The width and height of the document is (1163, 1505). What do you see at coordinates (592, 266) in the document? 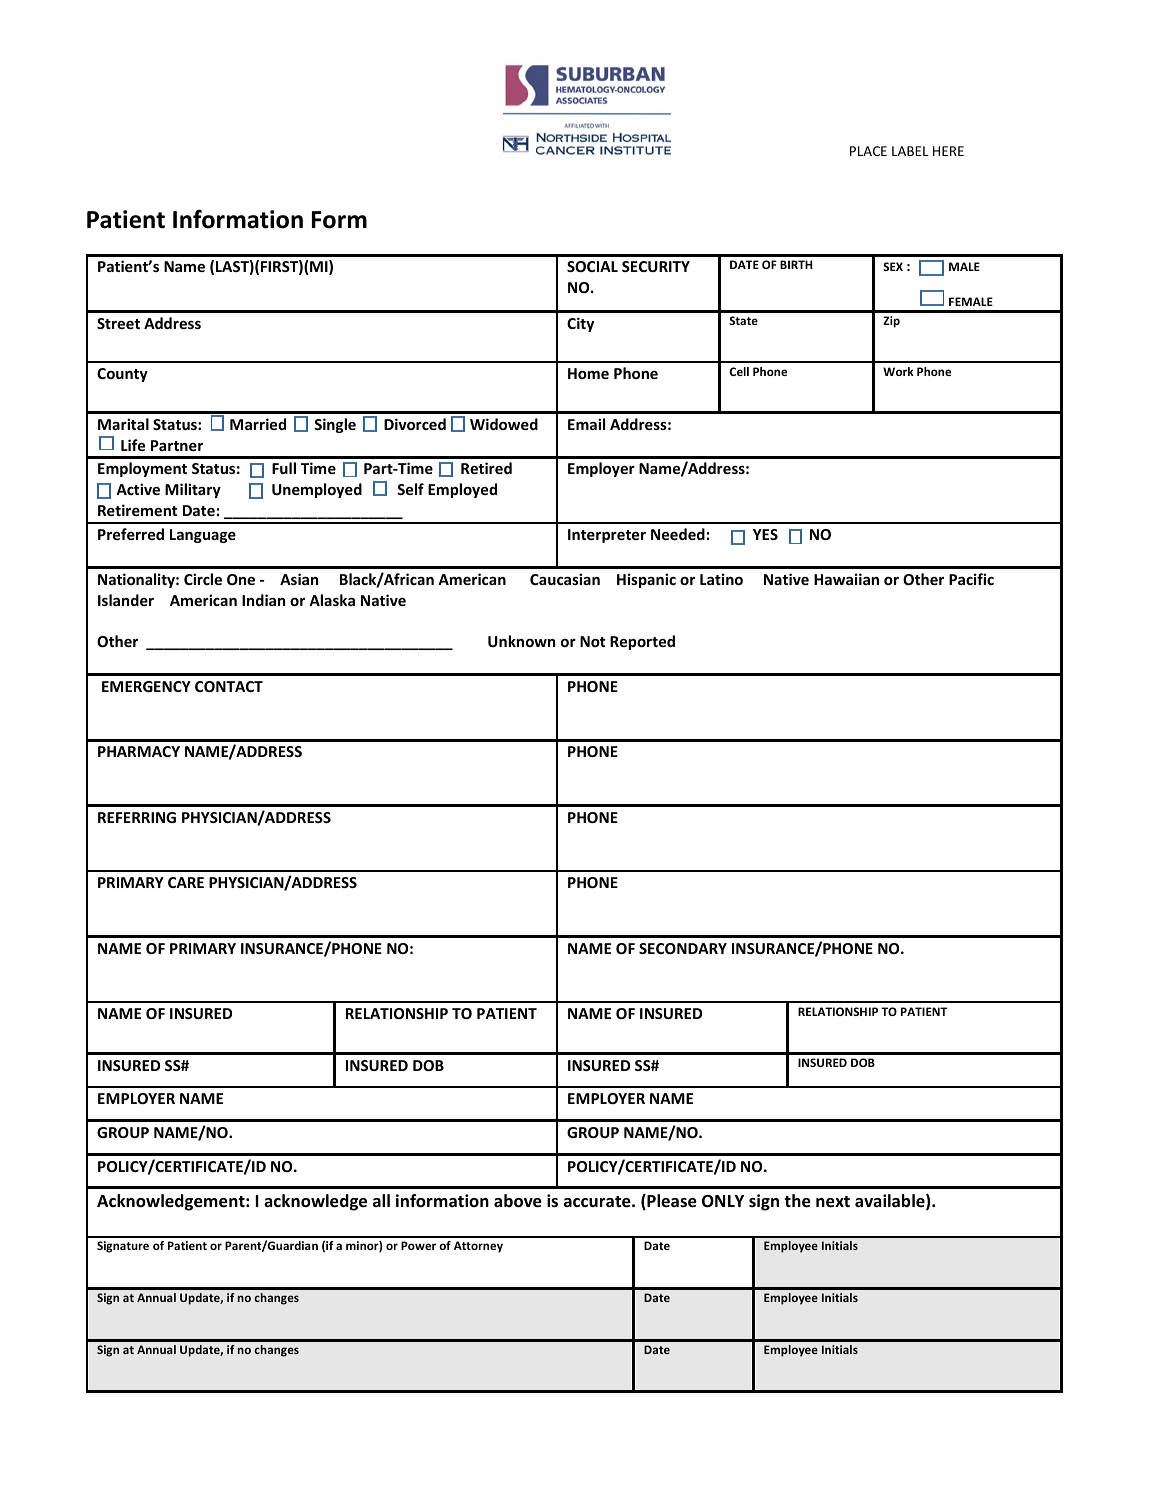
I see `SOCIAL` at bounding box center [592, 266].
